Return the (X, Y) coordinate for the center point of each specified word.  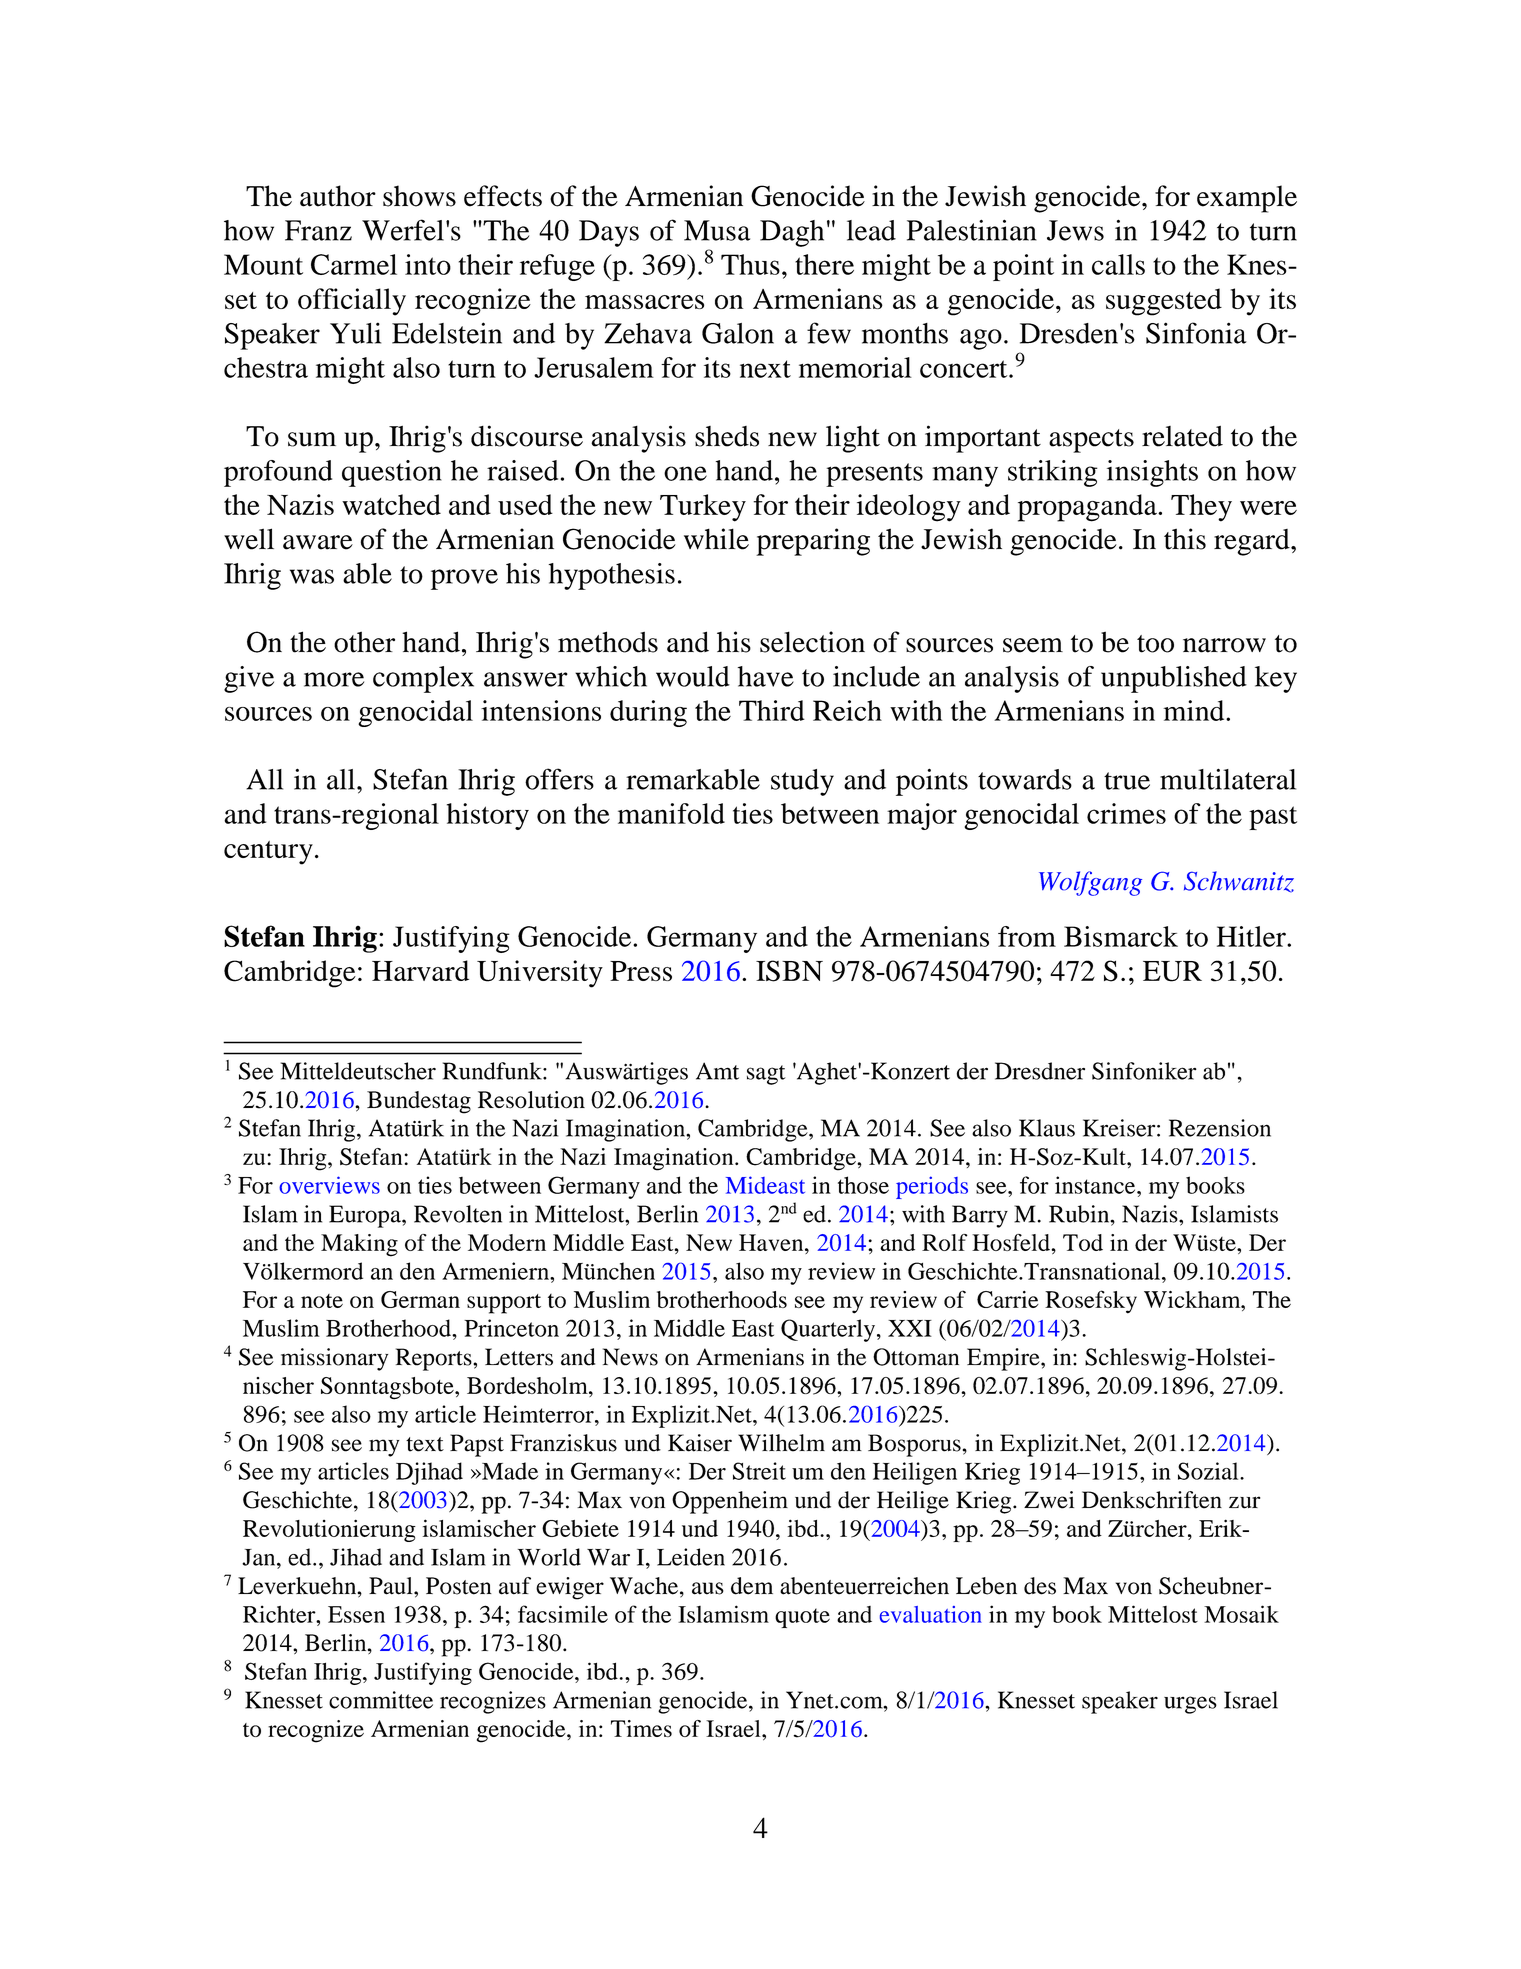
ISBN (789, 971)
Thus (750, 264)
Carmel (354, 264)
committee (381, 1700)
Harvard (420, 970)
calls (1118, 264)
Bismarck (1121, 936)
